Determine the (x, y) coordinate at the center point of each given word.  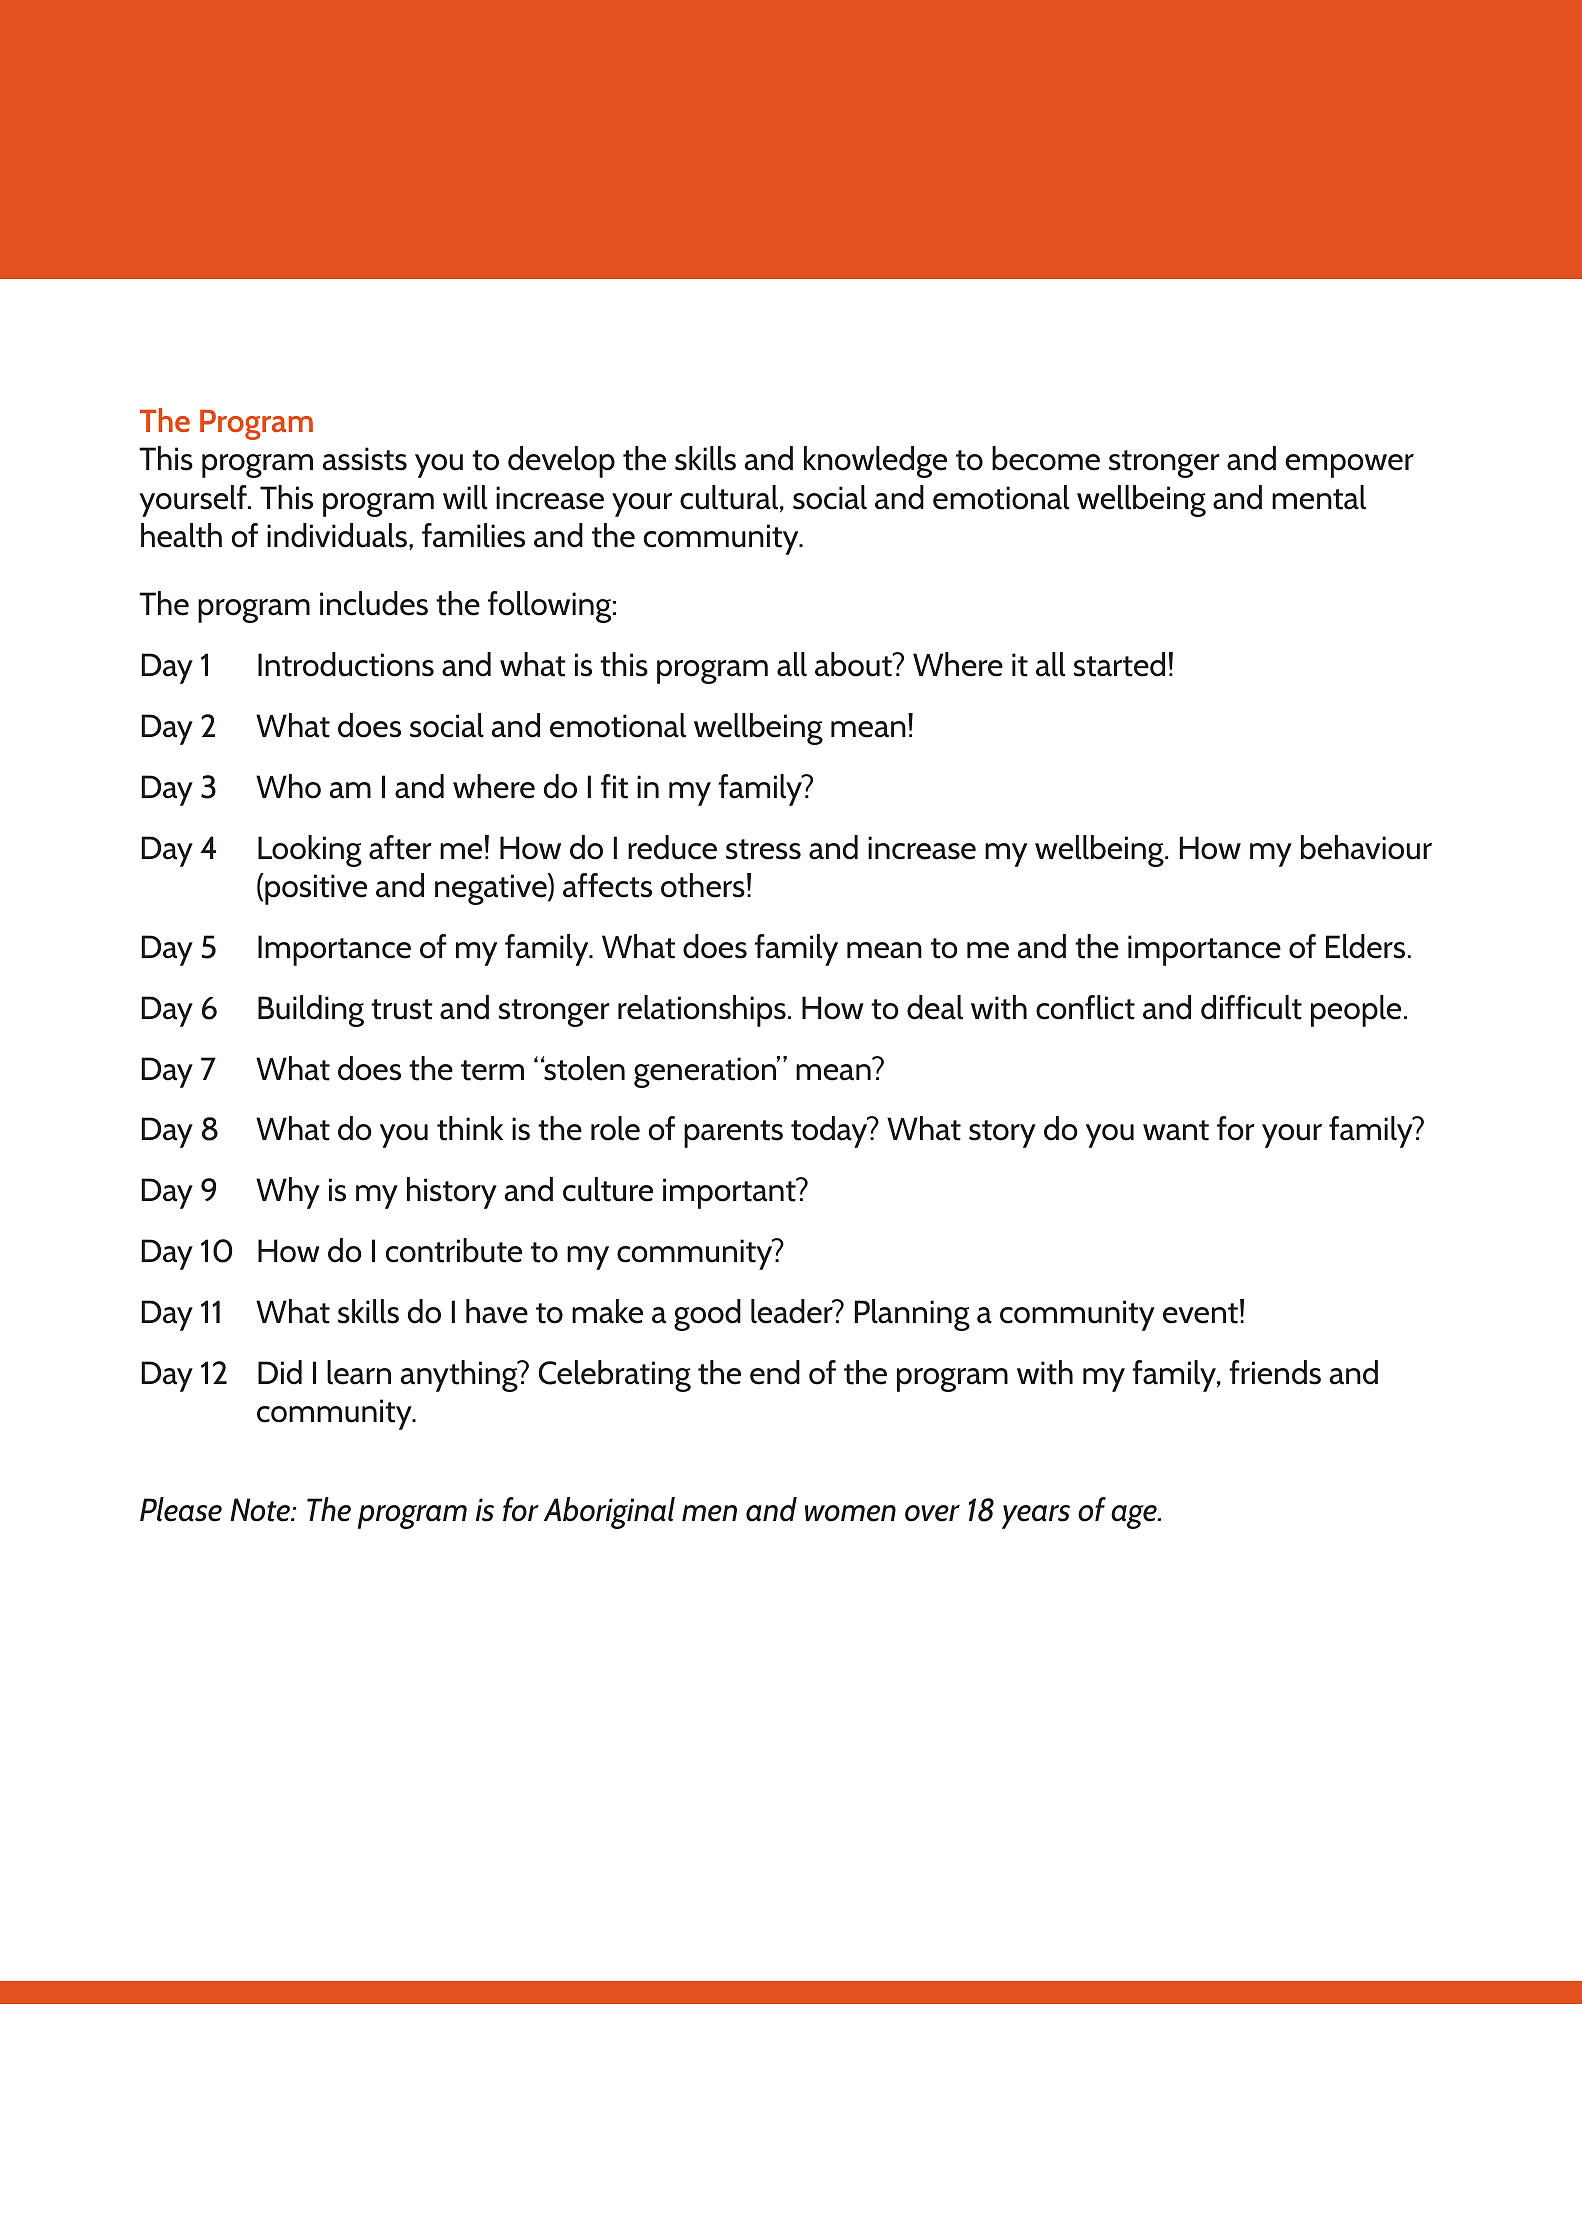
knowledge (875, 462)
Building (311, 1011)
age (1135, 1517)
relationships (702, 1011)
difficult (1251, 1007)
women (850, 1513)
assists (365, 459)
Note (261, 1510)
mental (1319, 497)
